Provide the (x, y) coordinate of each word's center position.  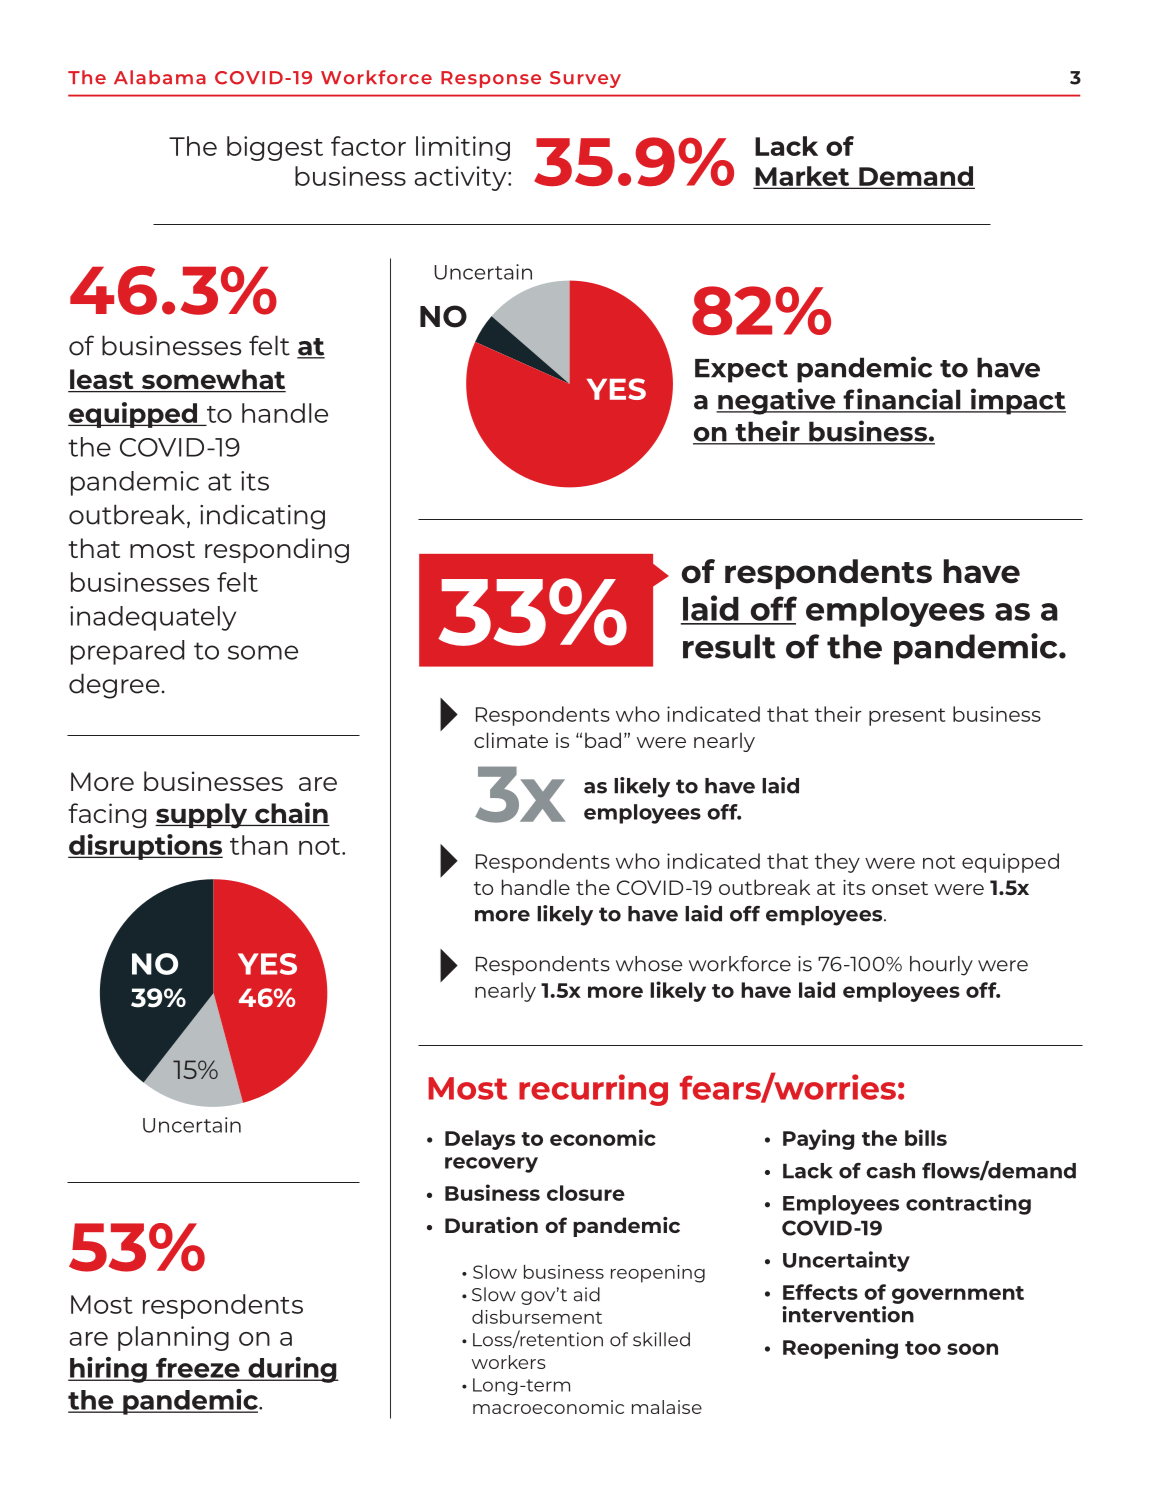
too (923, 1348)
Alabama (160, 77)
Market (803, 177)
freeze (198, 1369)
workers (509, 1362)
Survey (585, 79)
